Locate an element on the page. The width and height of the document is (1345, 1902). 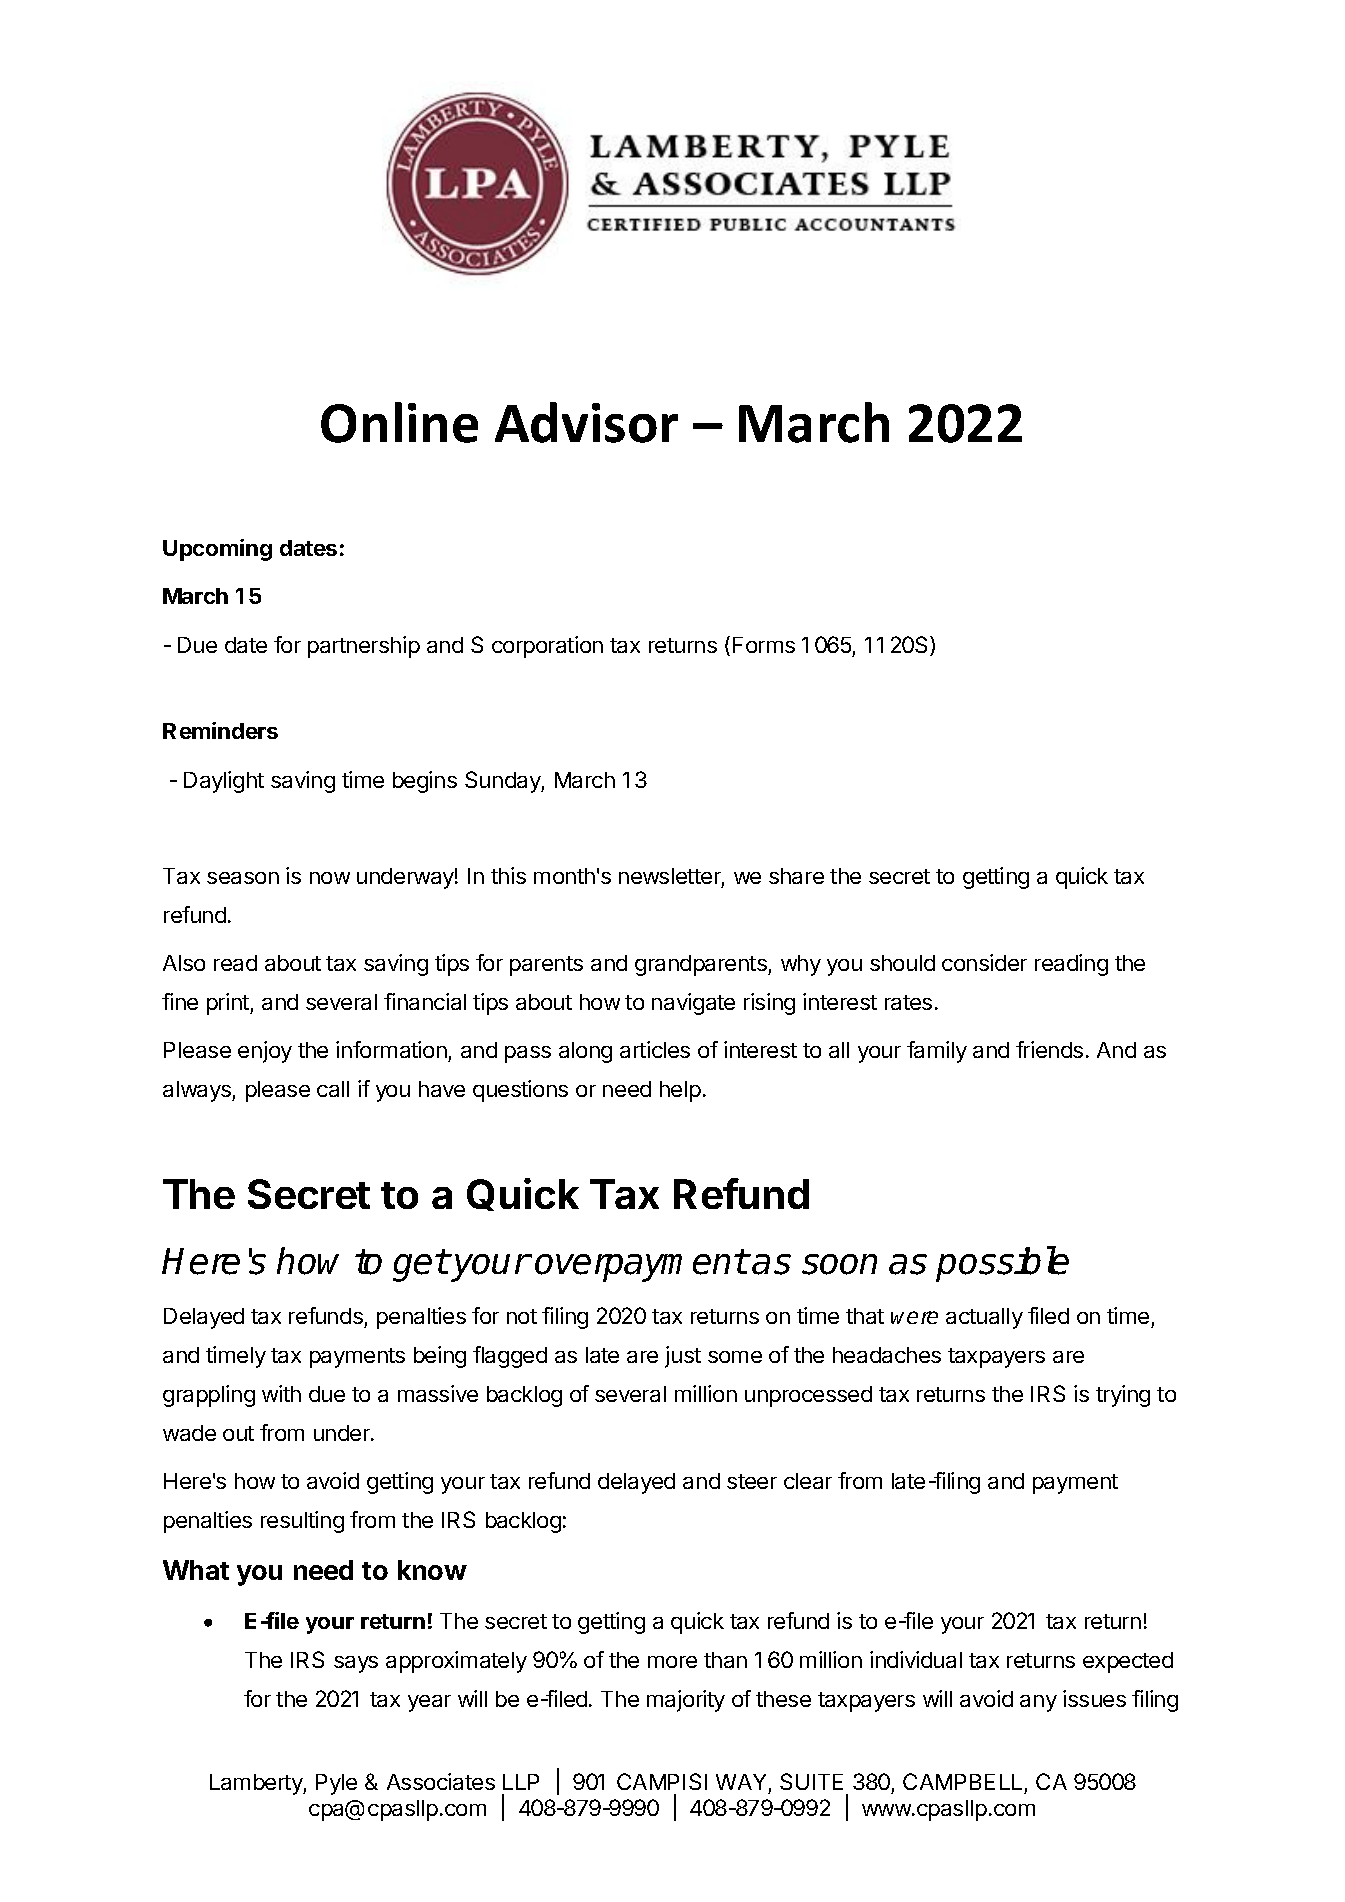
Online is located at coordinates (399, 422).
